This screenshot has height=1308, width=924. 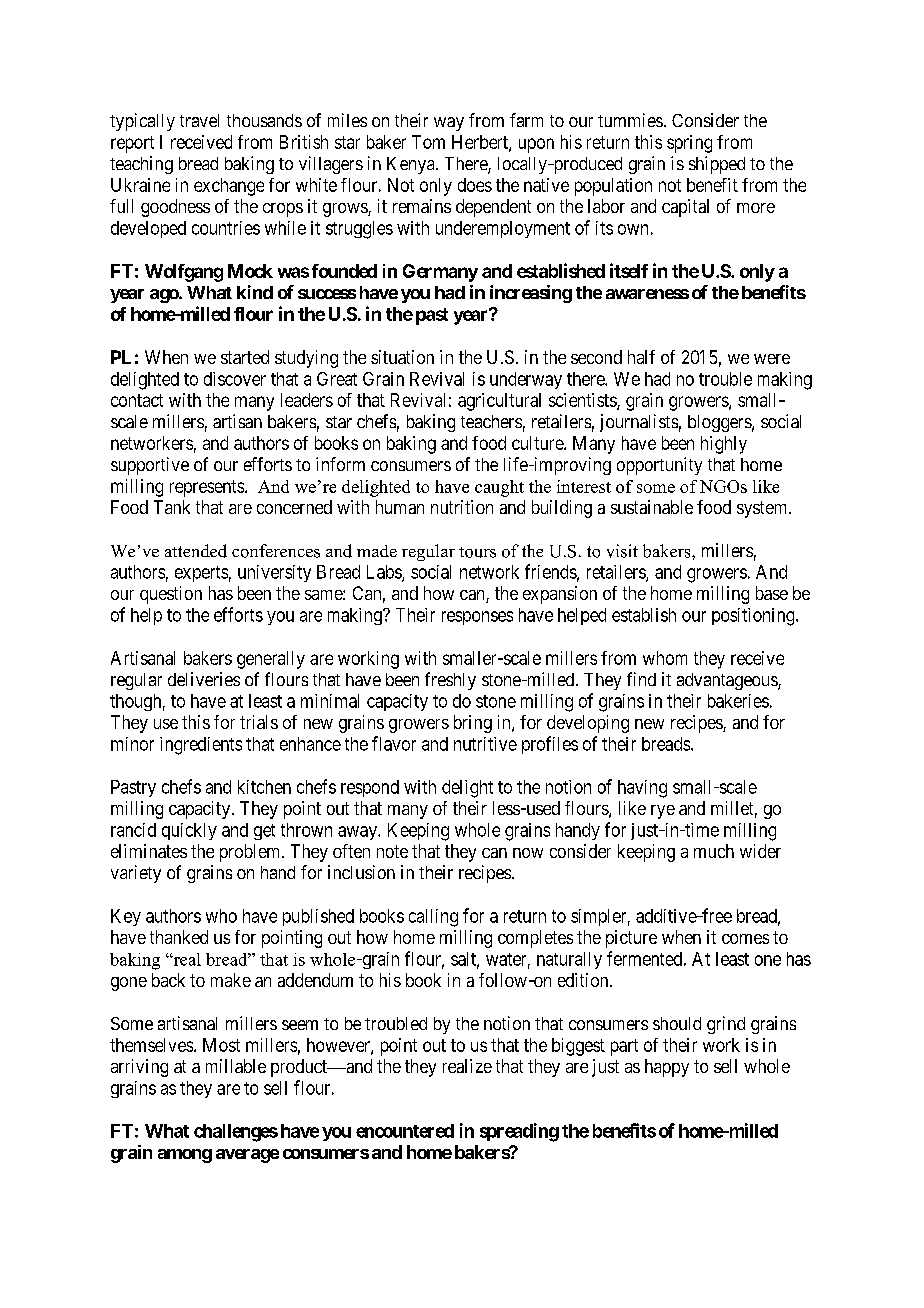 I want to click on responses, so click(x=477, y=618).
